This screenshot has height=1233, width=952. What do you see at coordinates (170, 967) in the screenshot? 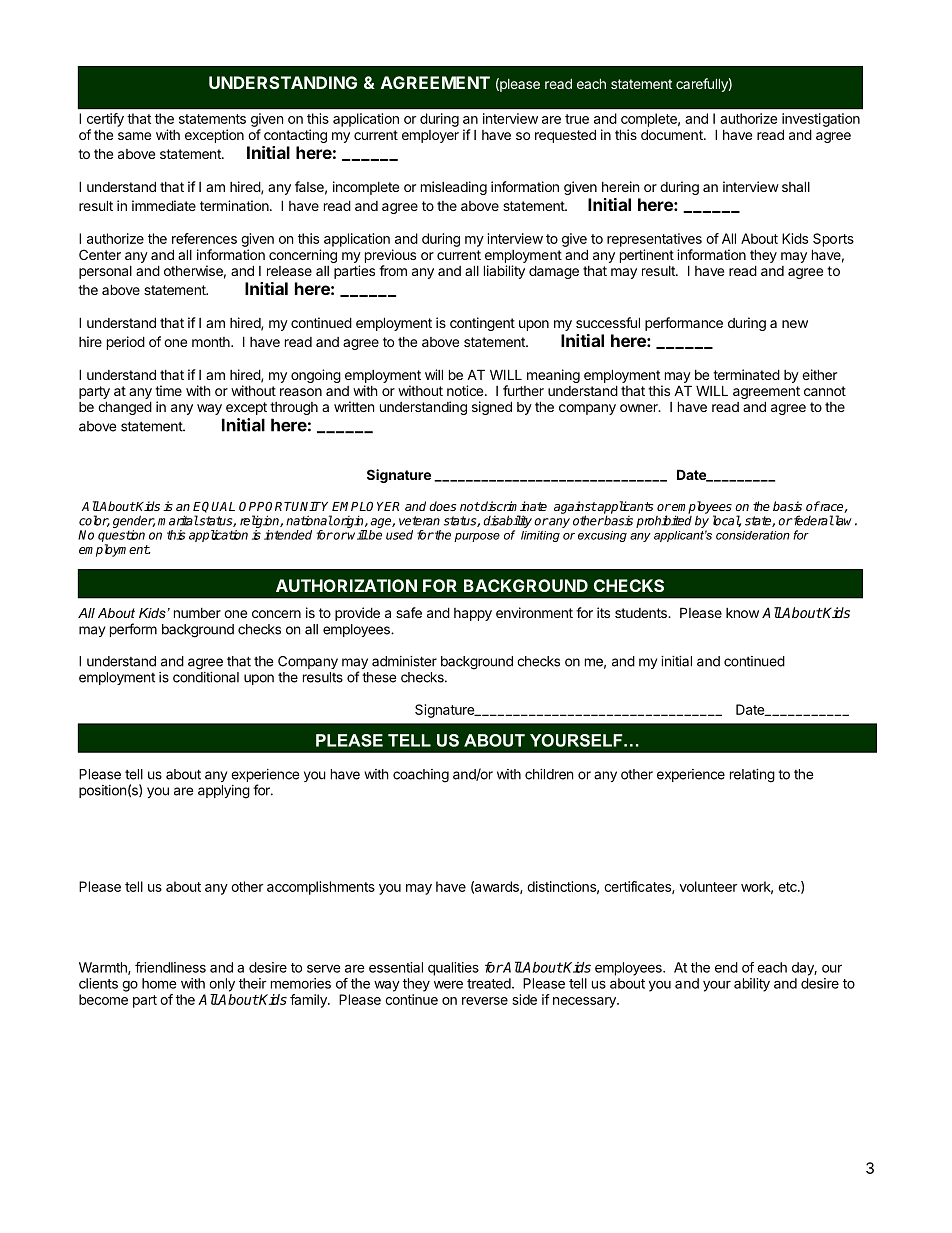
I see `friendliness` at bounding box center [170, 967].
